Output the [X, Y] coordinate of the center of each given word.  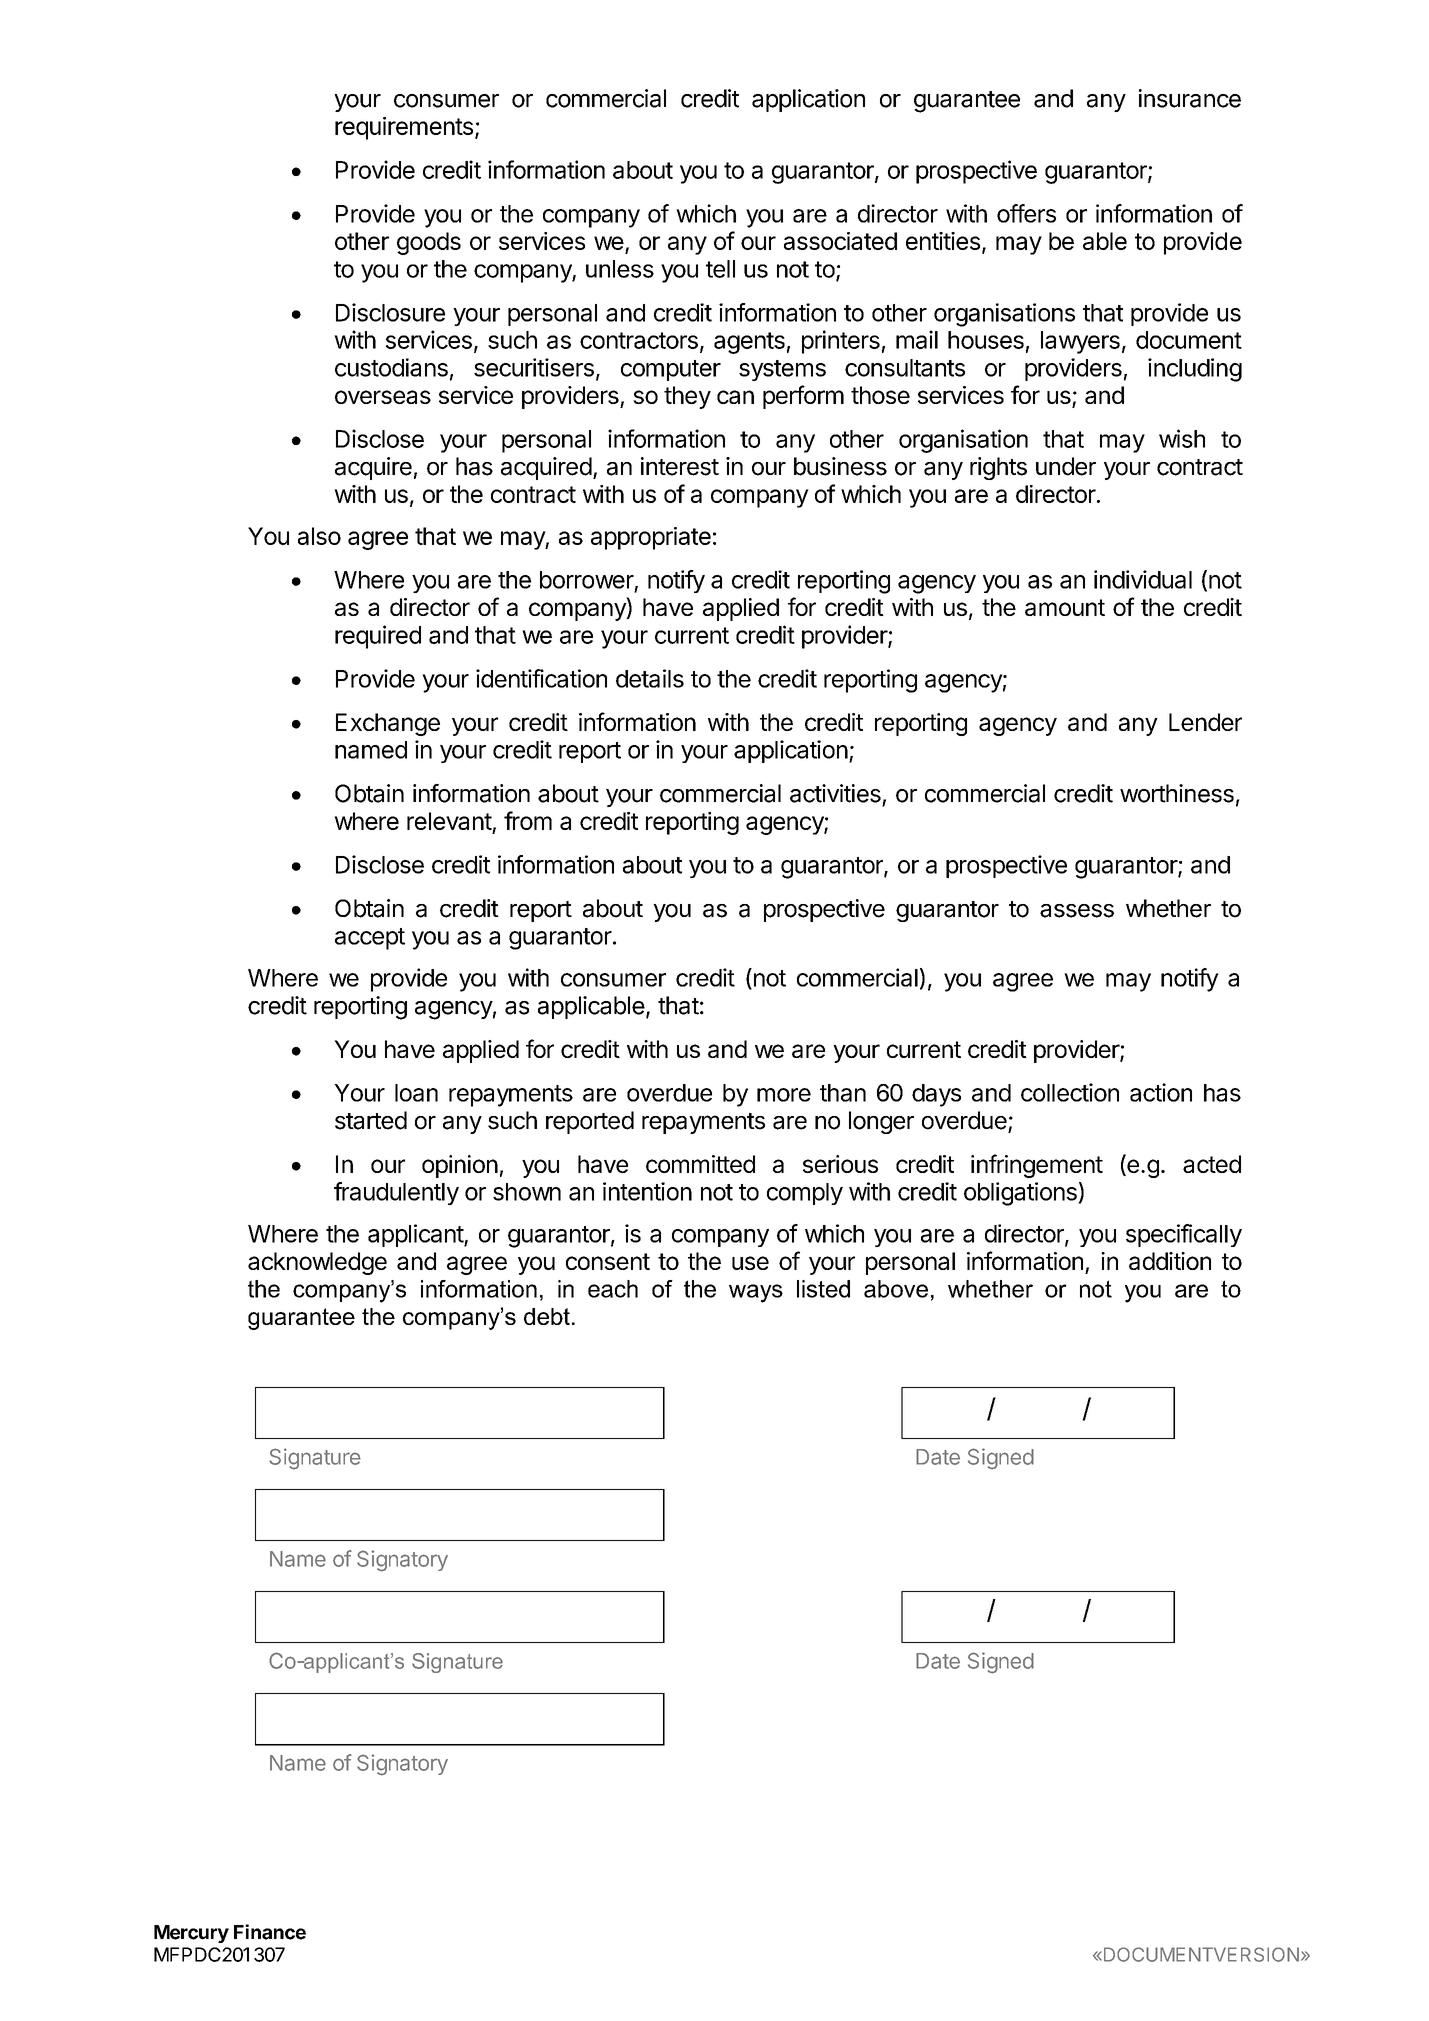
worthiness [1177, 793]
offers [1026, 213]
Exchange [388, 724]
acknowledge [317, 1263]
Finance [270, 1932]
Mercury [191, 1934]
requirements [404, 128]
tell [720, 269]
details [650, 678]
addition [1170, 1261]
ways [756, 1293]
